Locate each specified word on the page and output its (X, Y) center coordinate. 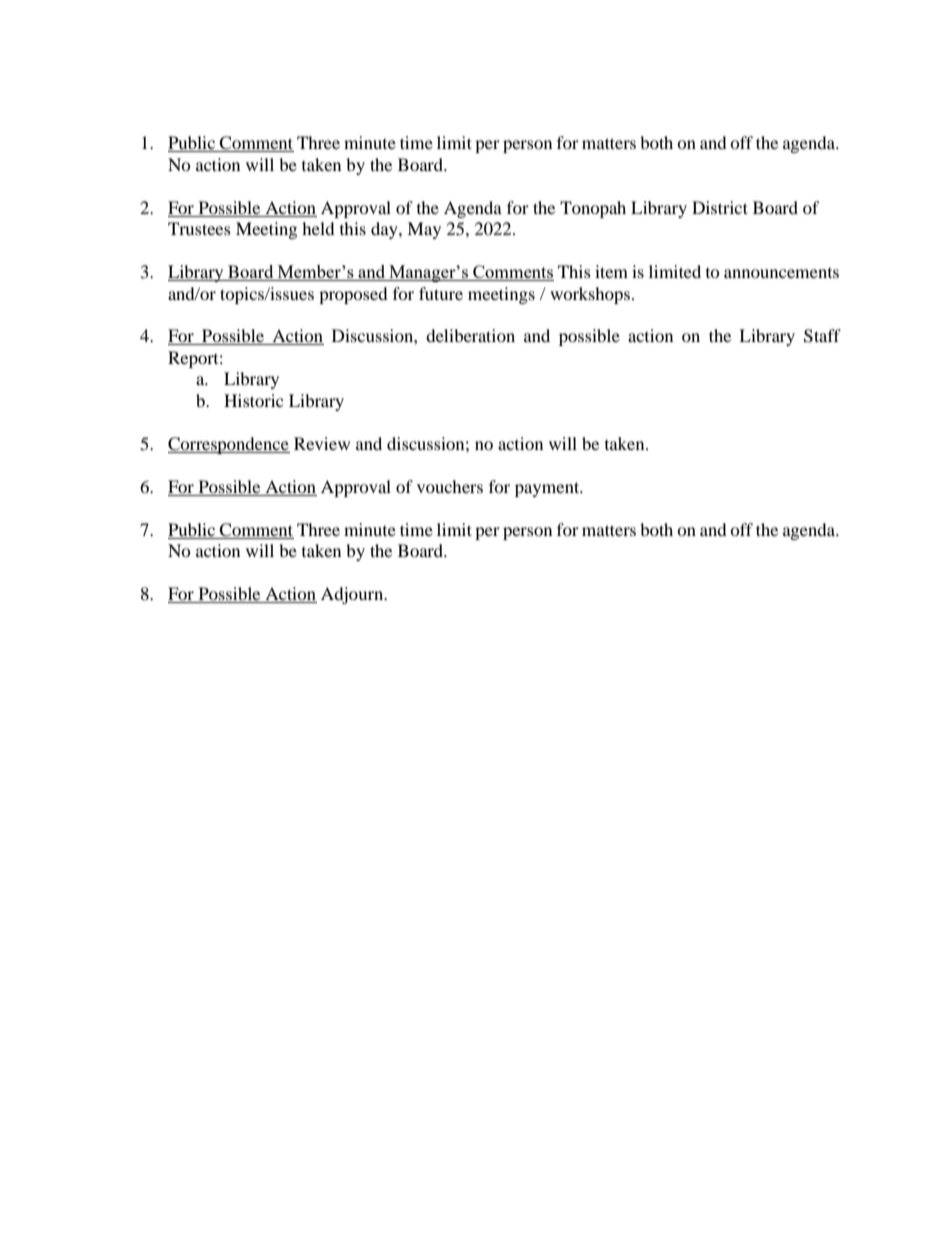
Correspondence (229, 445)
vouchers (450, 486)
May (424, 230)
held (318, 228)
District (720, 207)
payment (548, 489)
